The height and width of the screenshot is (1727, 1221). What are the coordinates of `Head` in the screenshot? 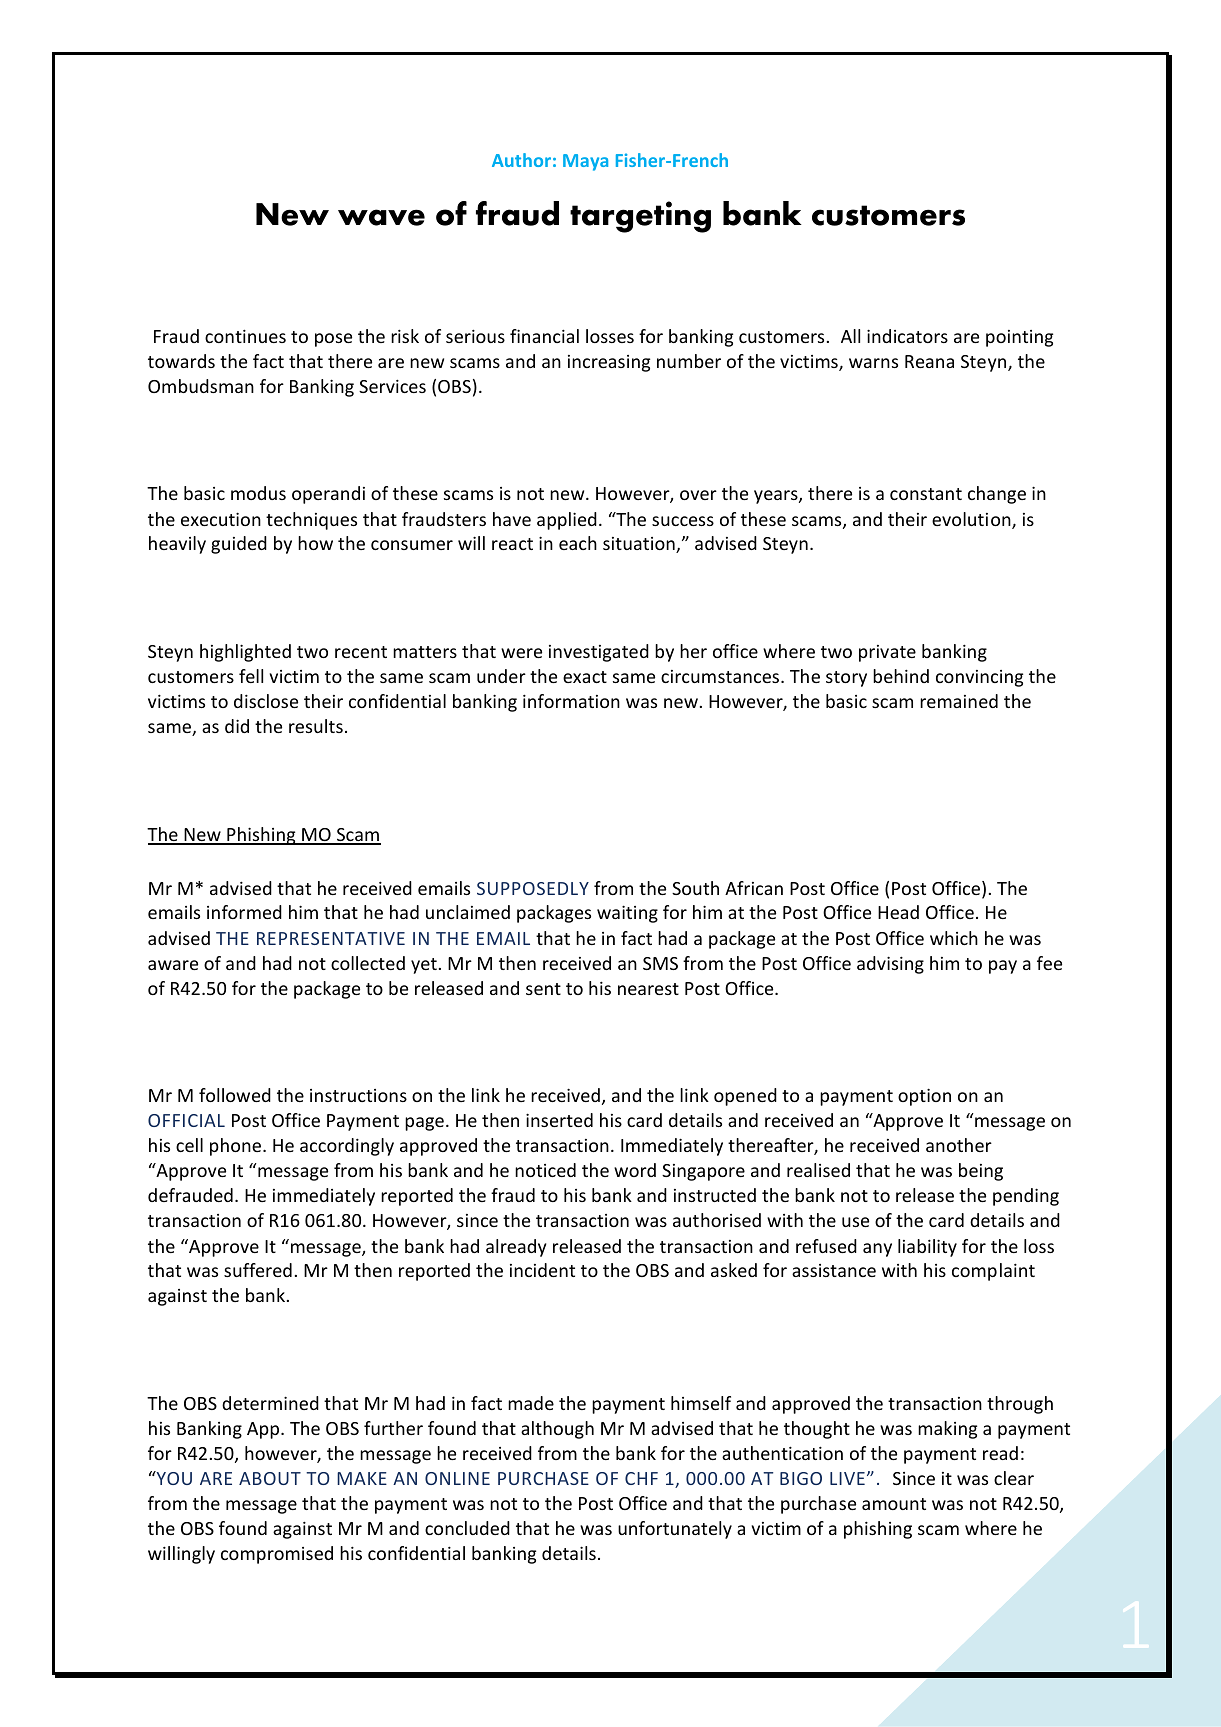 It's located at (898, 912).
